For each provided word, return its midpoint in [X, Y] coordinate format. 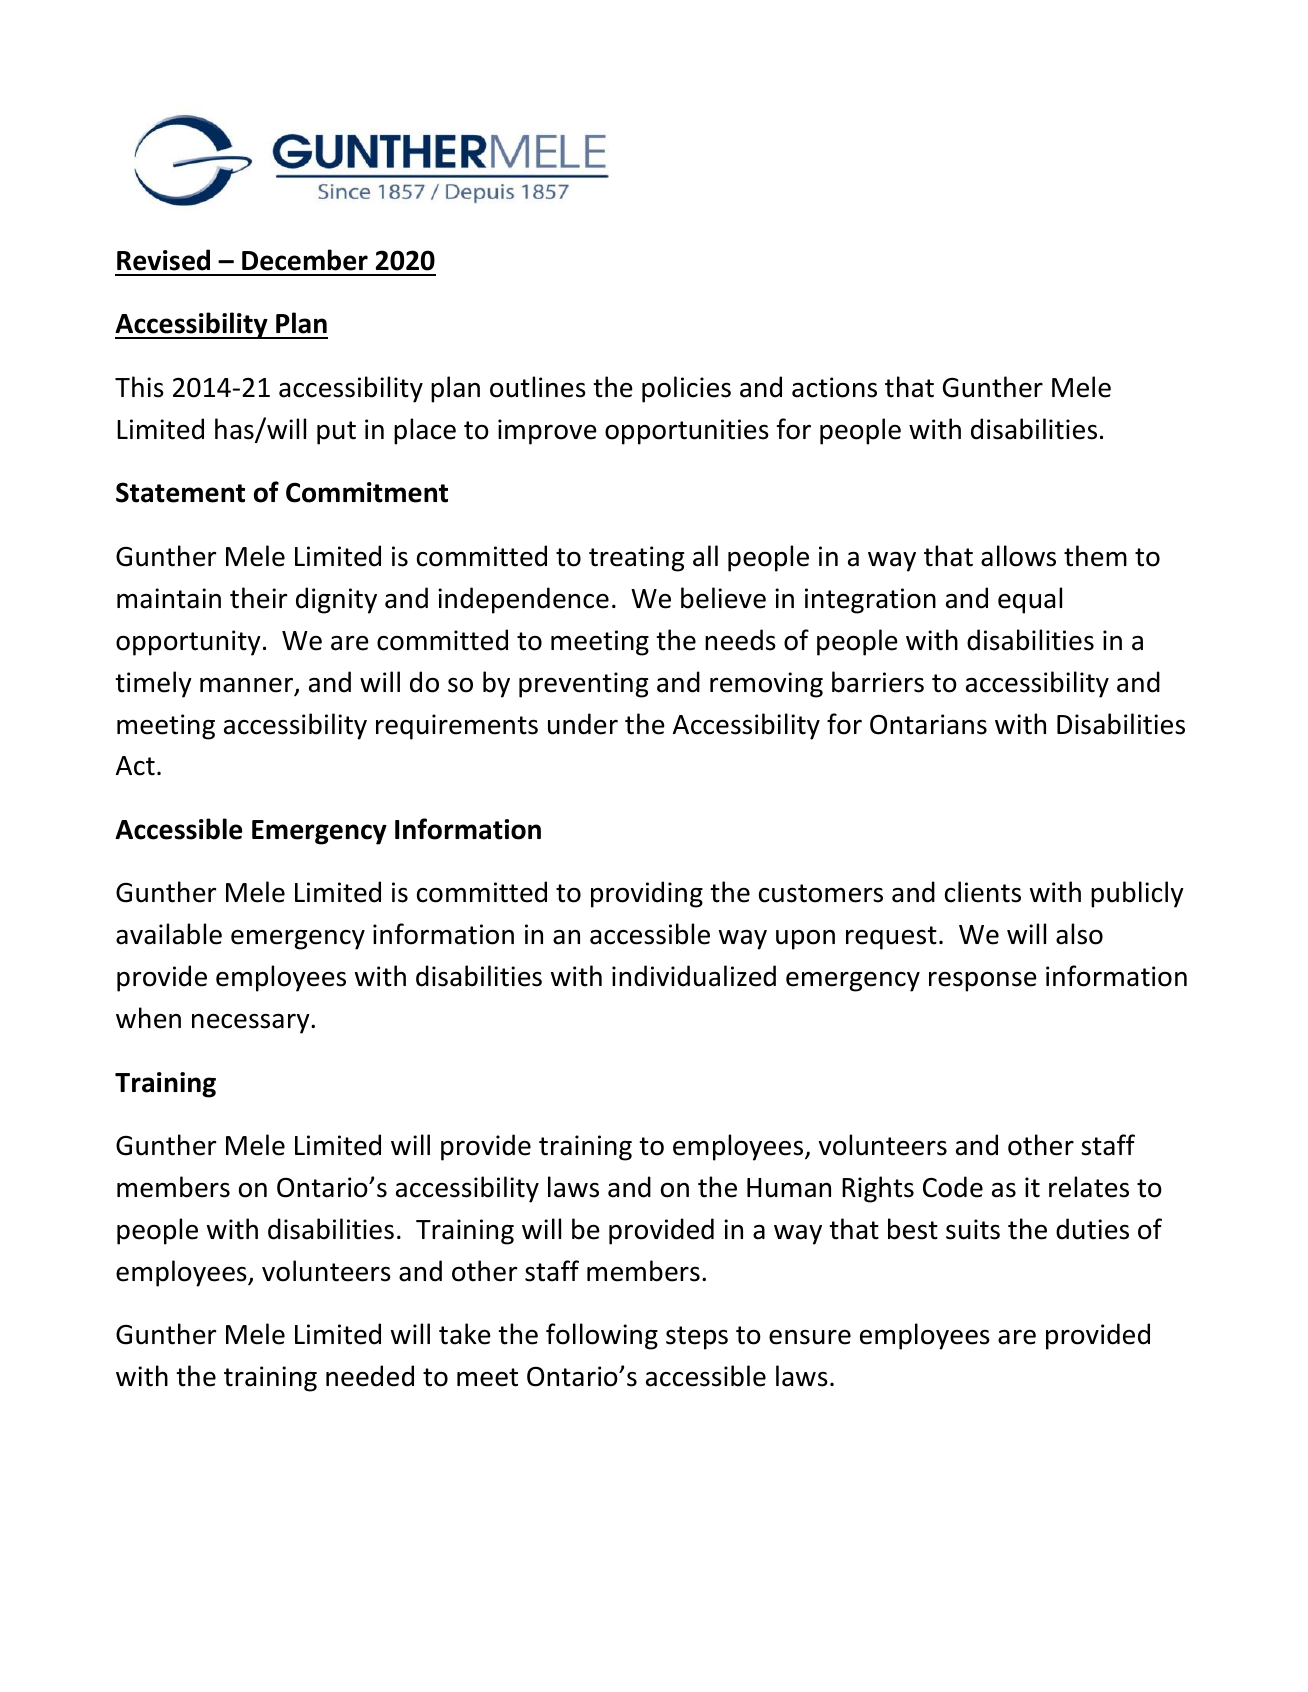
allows [1018, 556]
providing [647, 894]
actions [834, 387]
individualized [694, 976]
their [259, 598]
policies [686, 389]
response [983, 982]
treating [636, 559]
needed [370, 1376]
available [169, 934]
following [602, 1336]
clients [983, 892]
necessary [252, 1024]
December [305, 260]
